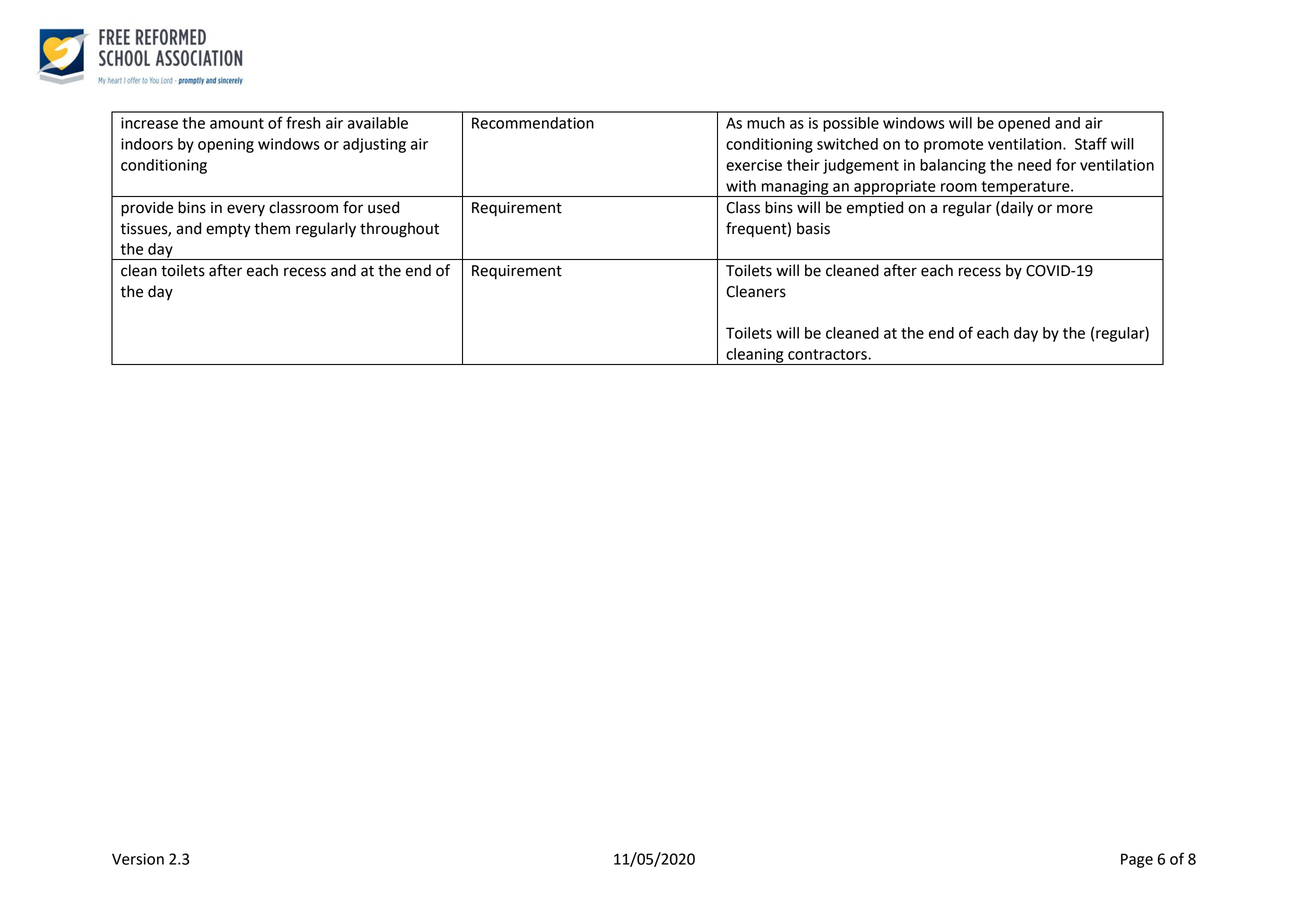  I want to click on Page, so click(1137, 860).
